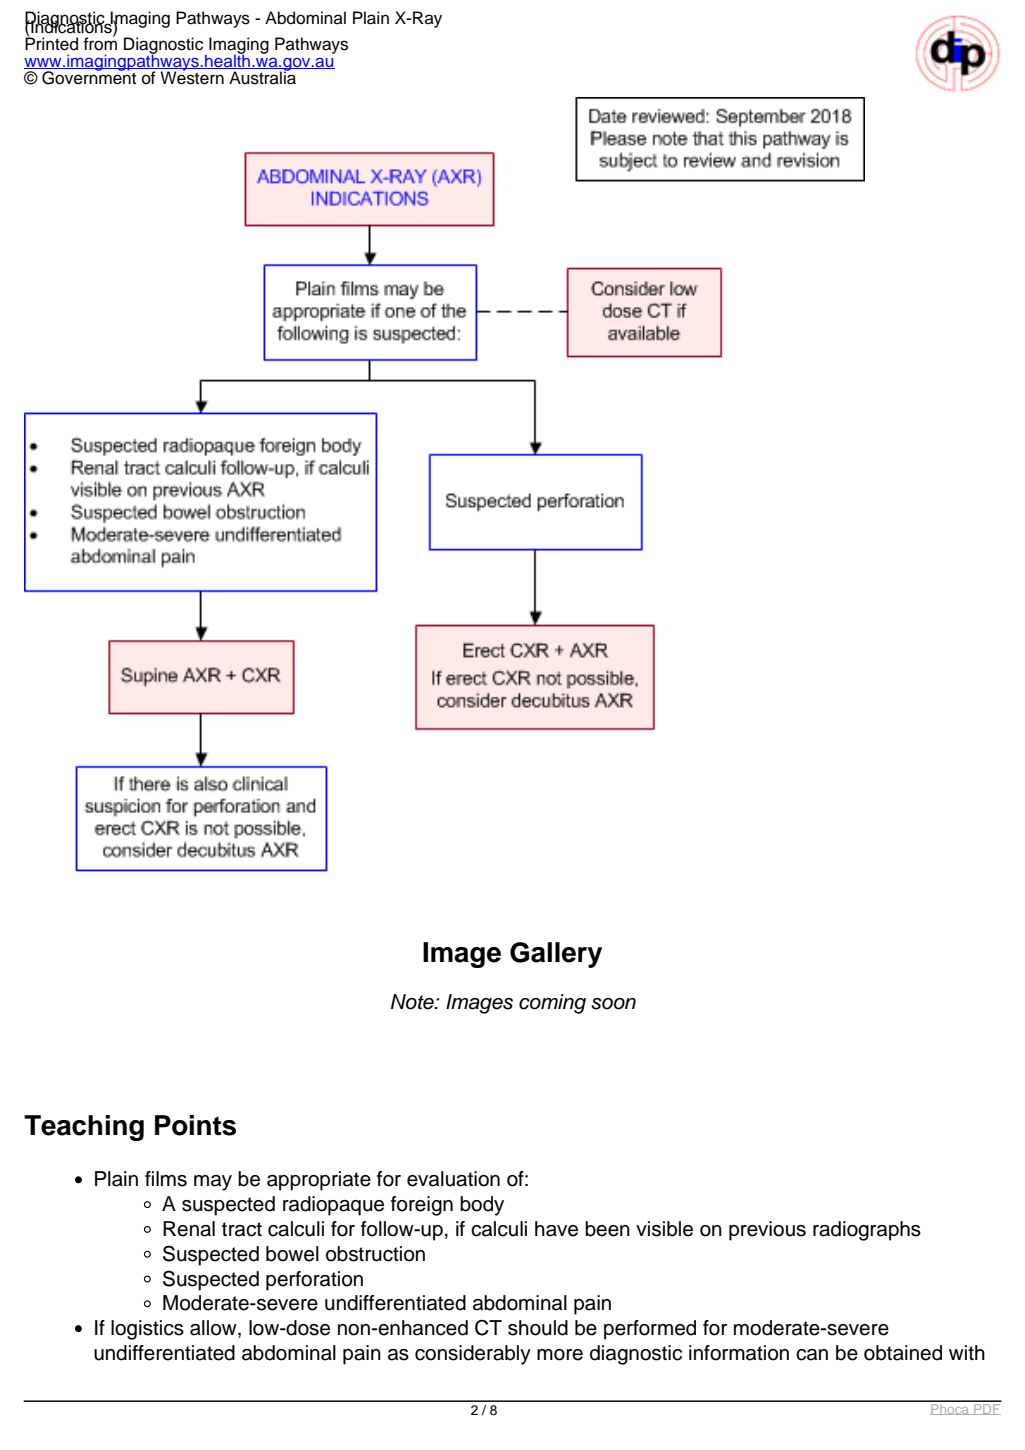  What do you see at coordinates (413, 1002) in the screenshot?
I see `Note` at bounding box center [413, 1002].
